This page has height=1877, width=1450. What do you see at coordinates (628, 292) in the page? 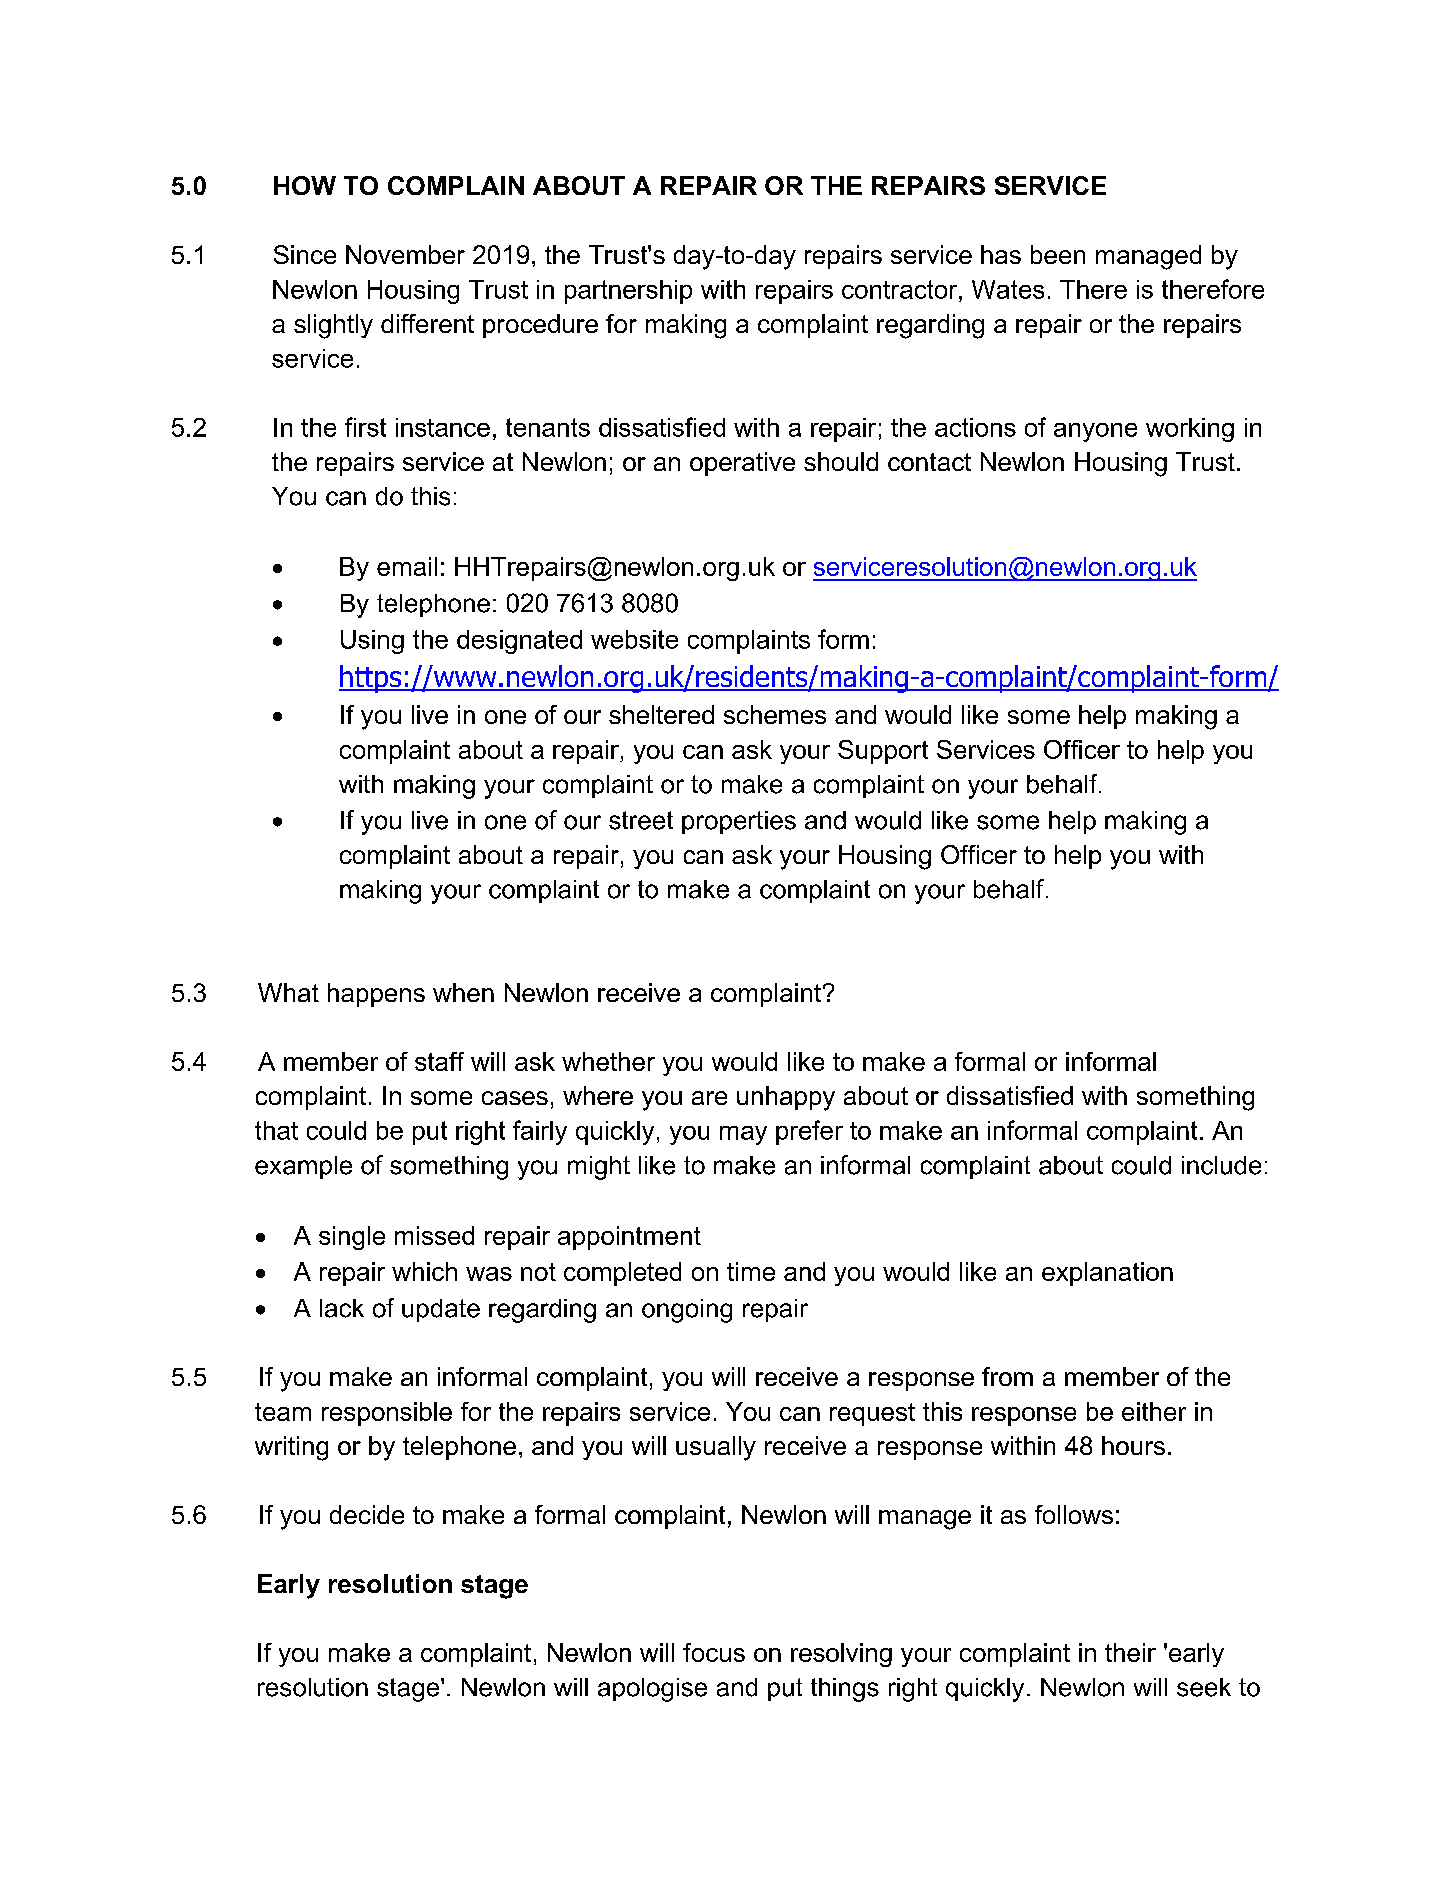
I see `partnership` at bounding box center [628, 292].
